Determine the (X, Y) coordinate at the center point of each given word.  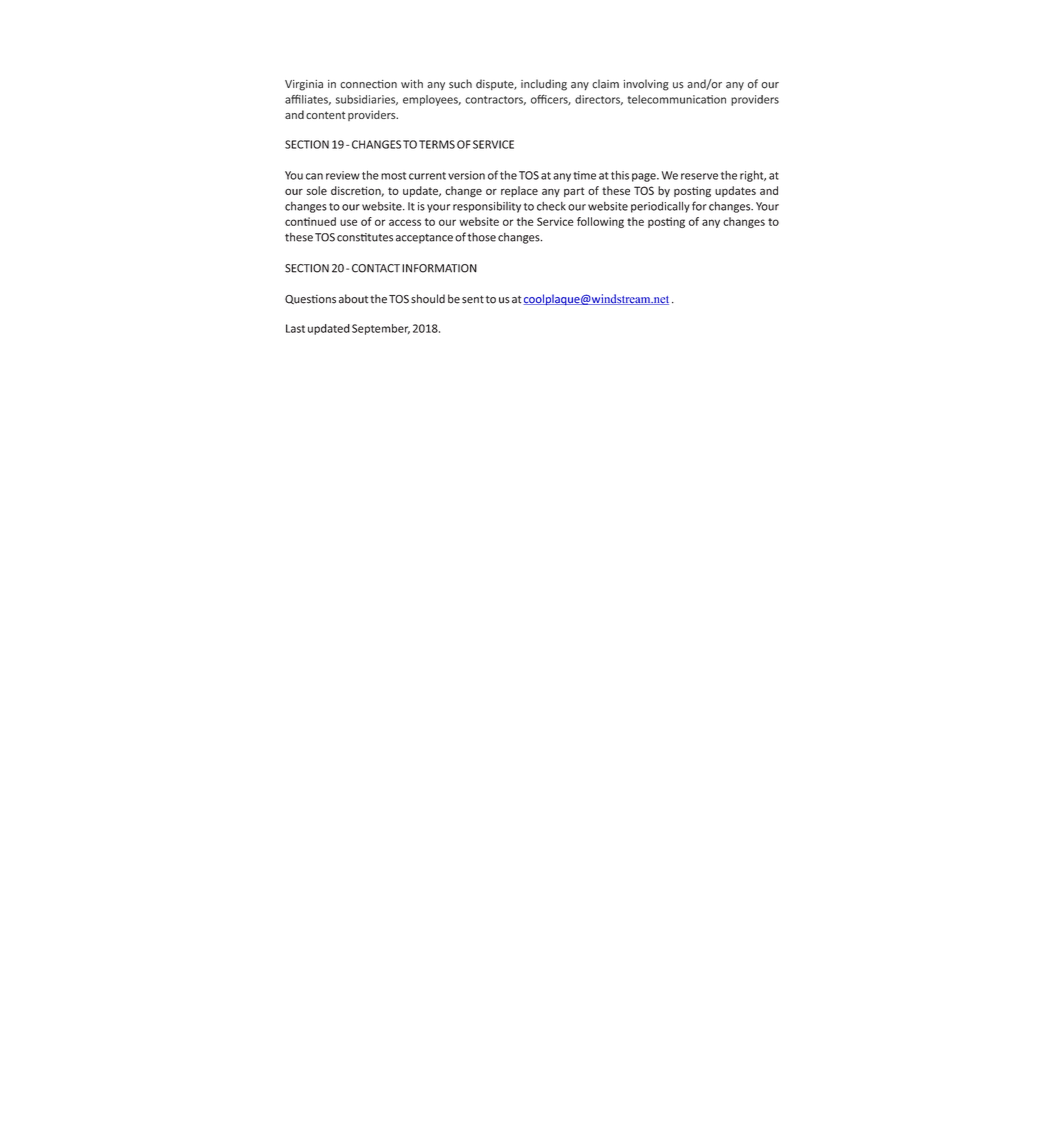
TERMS (437, 144)
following (600, 222)
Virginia (304, 85)
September (381, 329)
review (343, 175)
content (325, 115)
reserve (699, 176)
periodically (660, 207)
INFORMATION (439, 268)
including (544, 85)
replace (519, 191)
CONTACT (376, 268)
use (348, 222)
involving (646, 85)
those (482, 237)
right (753, 176)
